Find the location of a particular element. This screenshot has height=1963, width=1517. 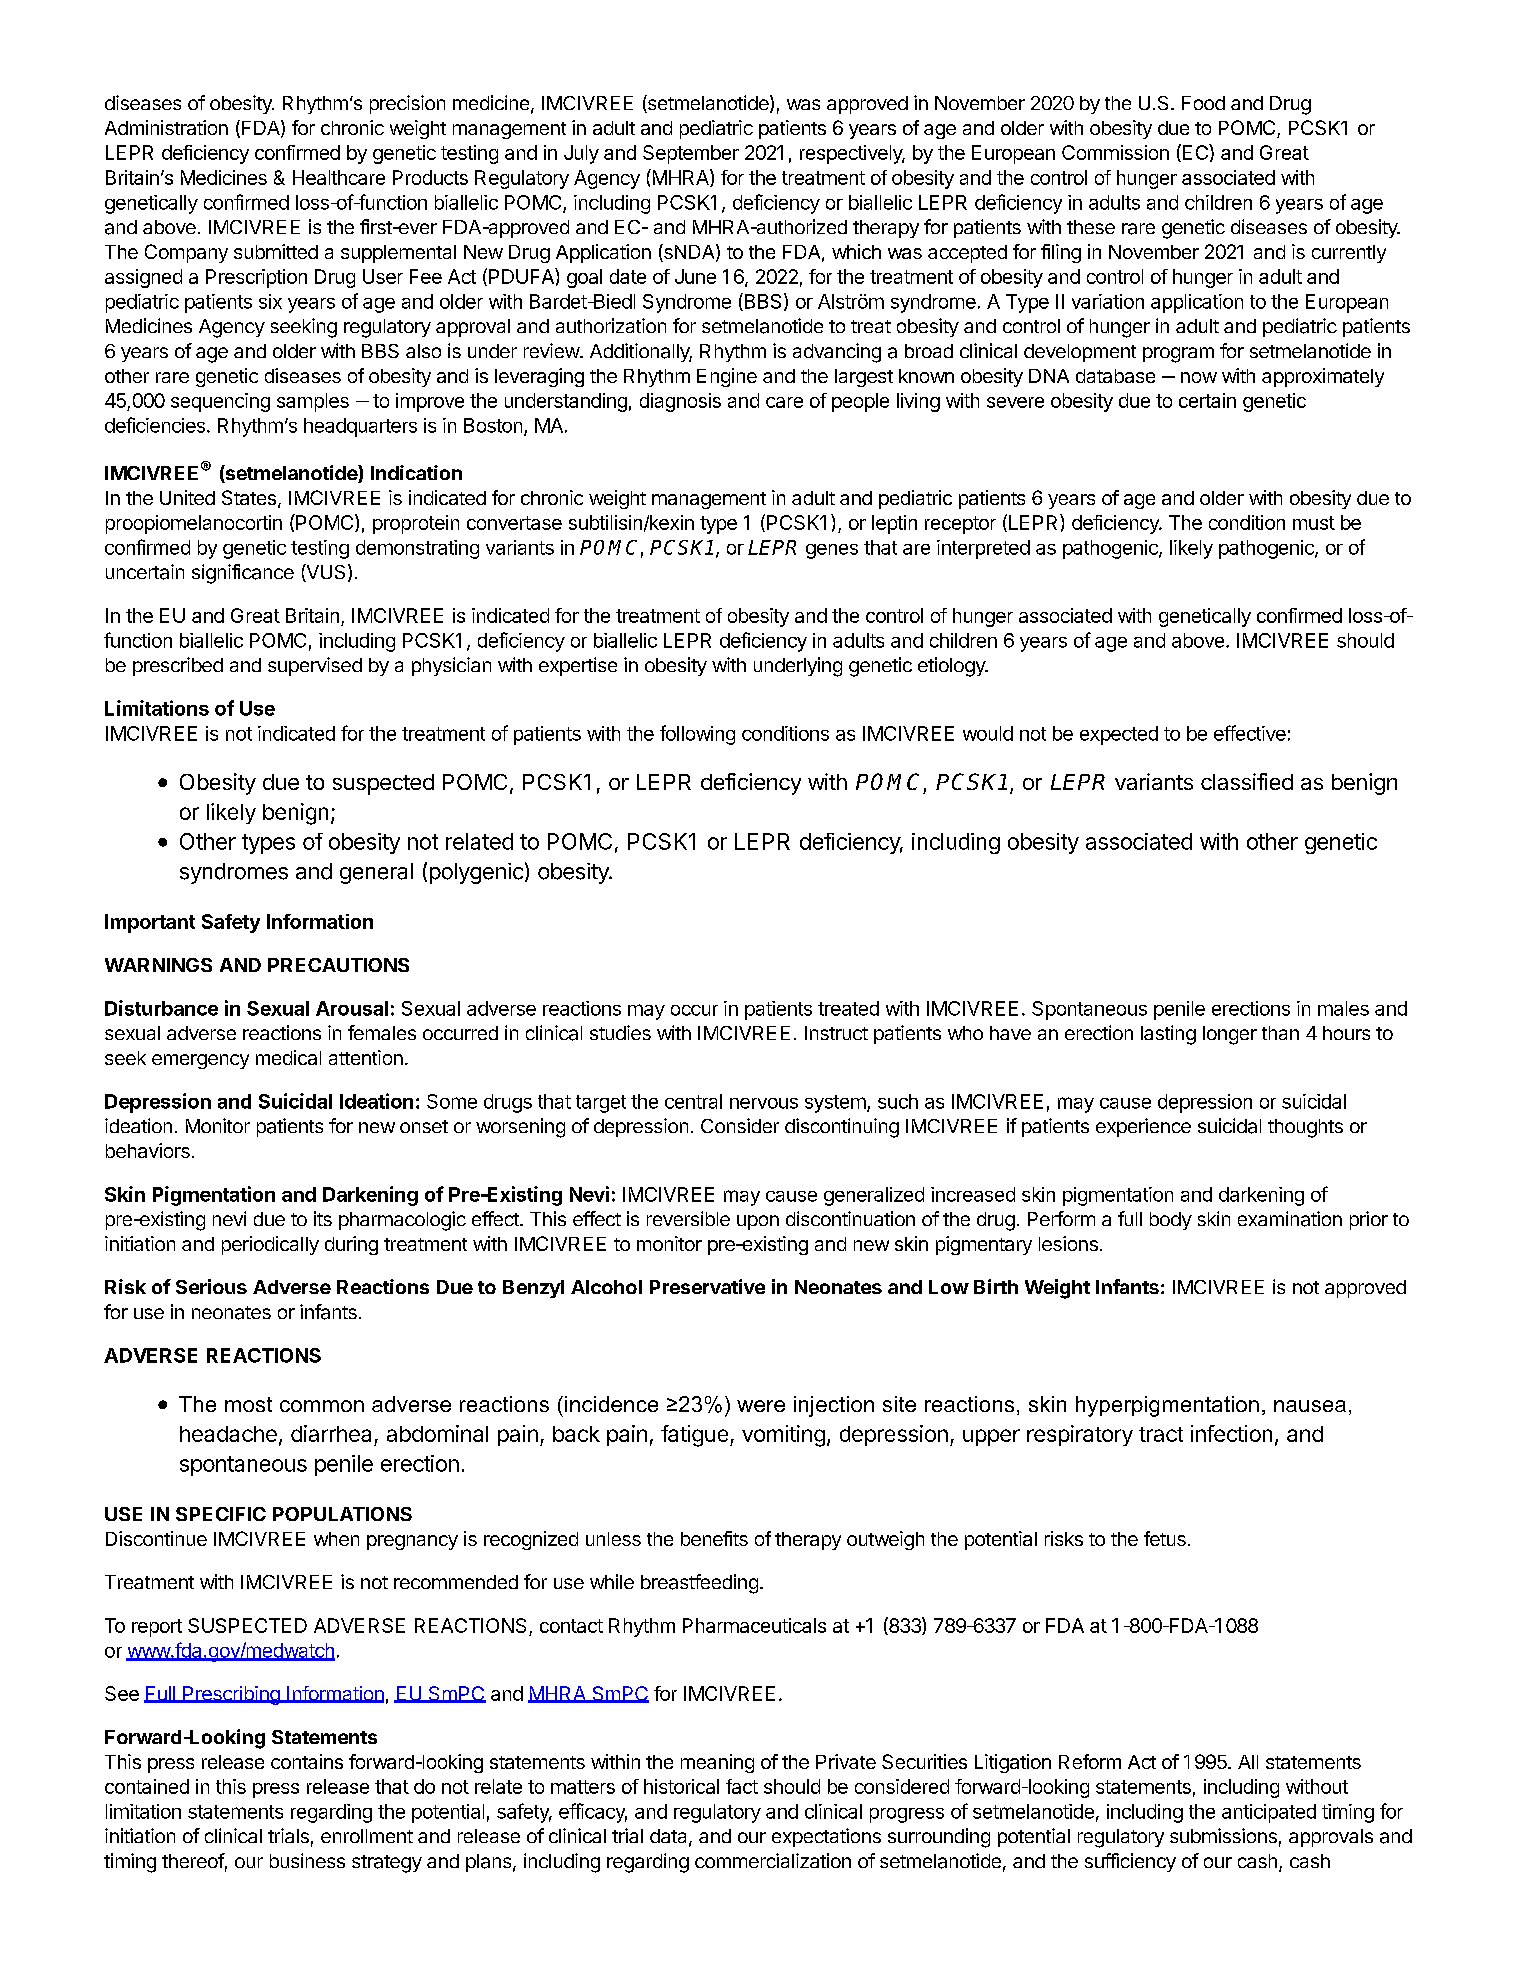

Instruct is located at coordinates (836, 1033).
